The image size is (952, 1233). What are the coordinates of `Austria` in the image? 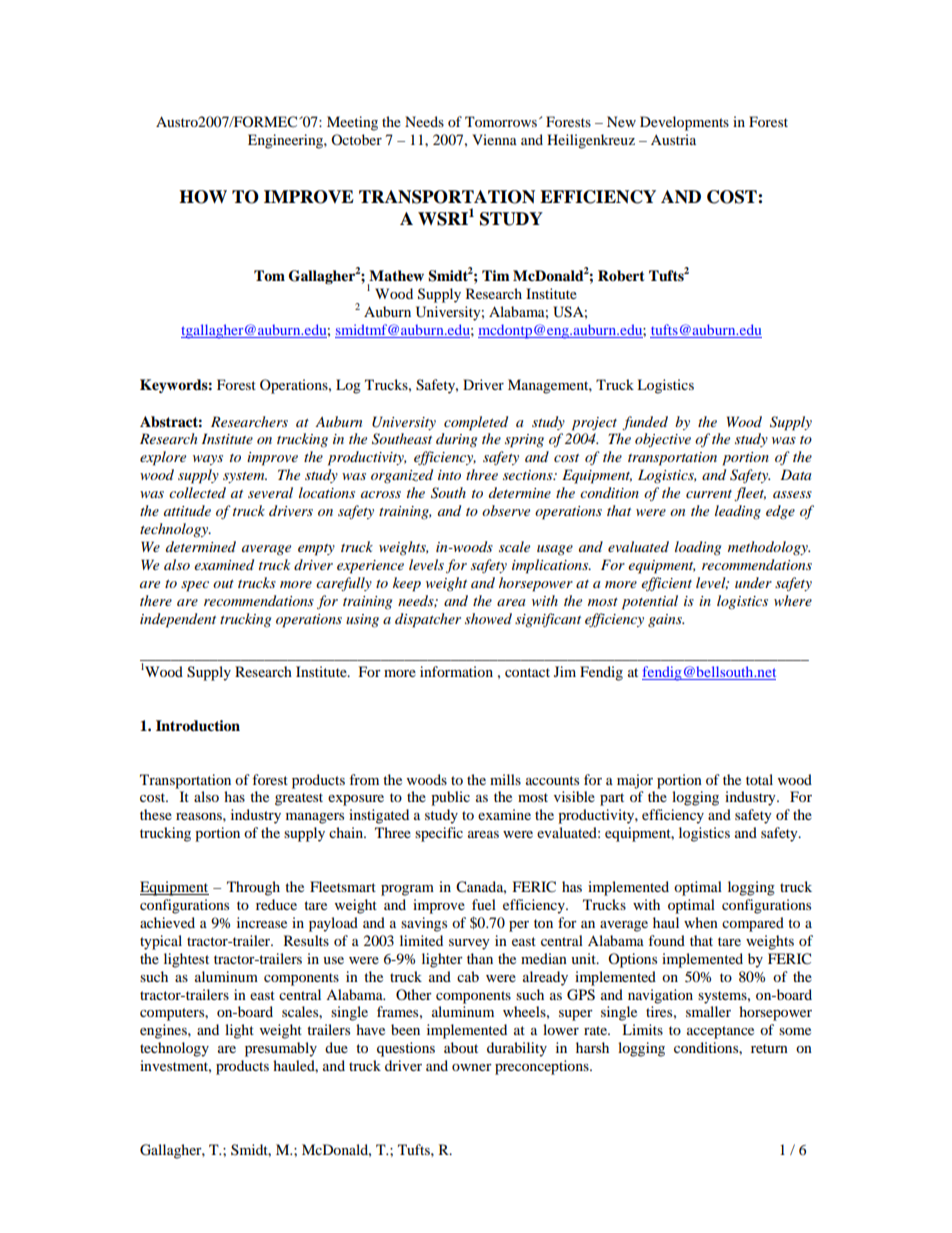 It's located at (673, 139).
